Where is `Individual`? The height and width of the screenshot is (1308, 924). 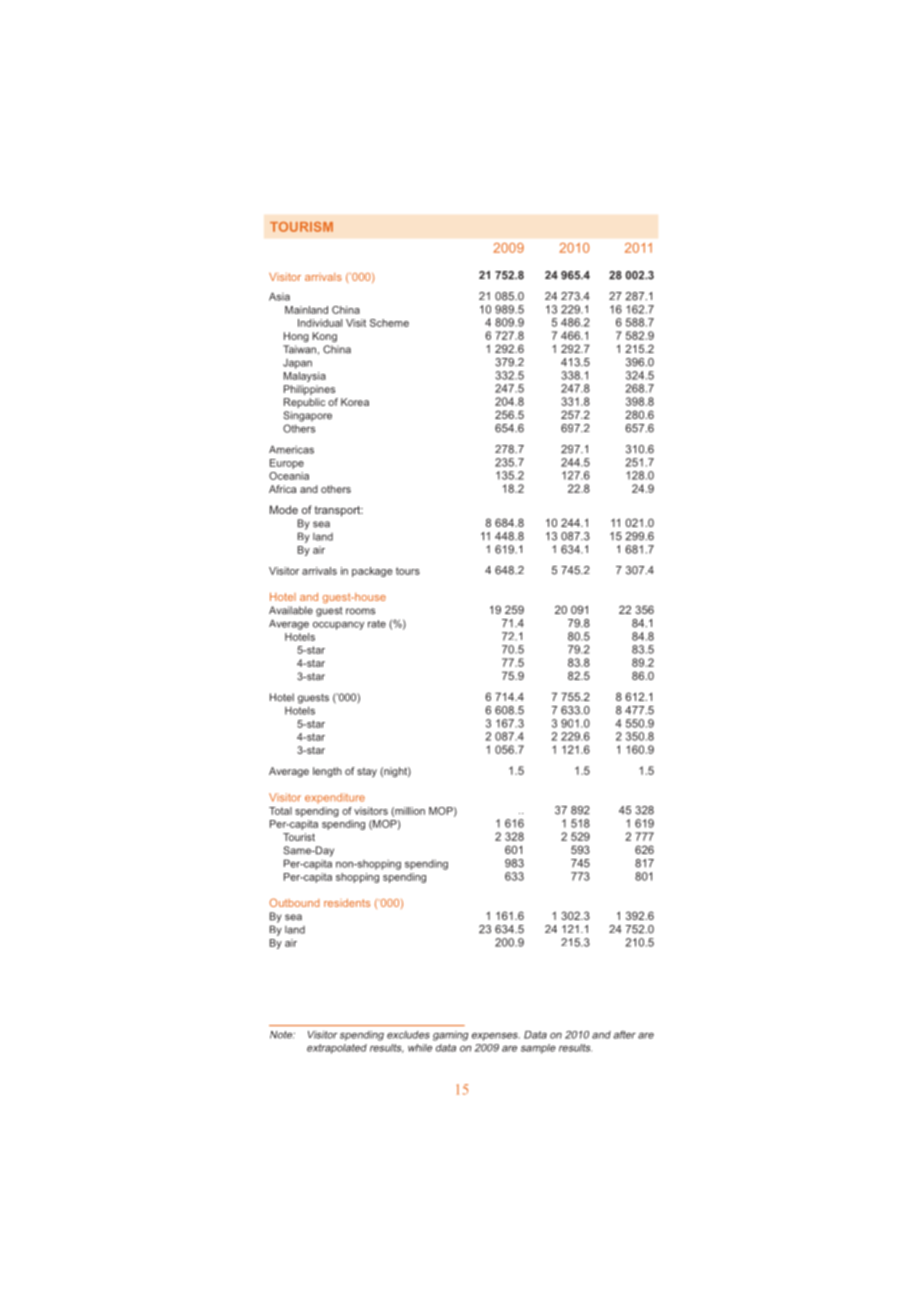
Individual is located at coordinates (320, 323).
